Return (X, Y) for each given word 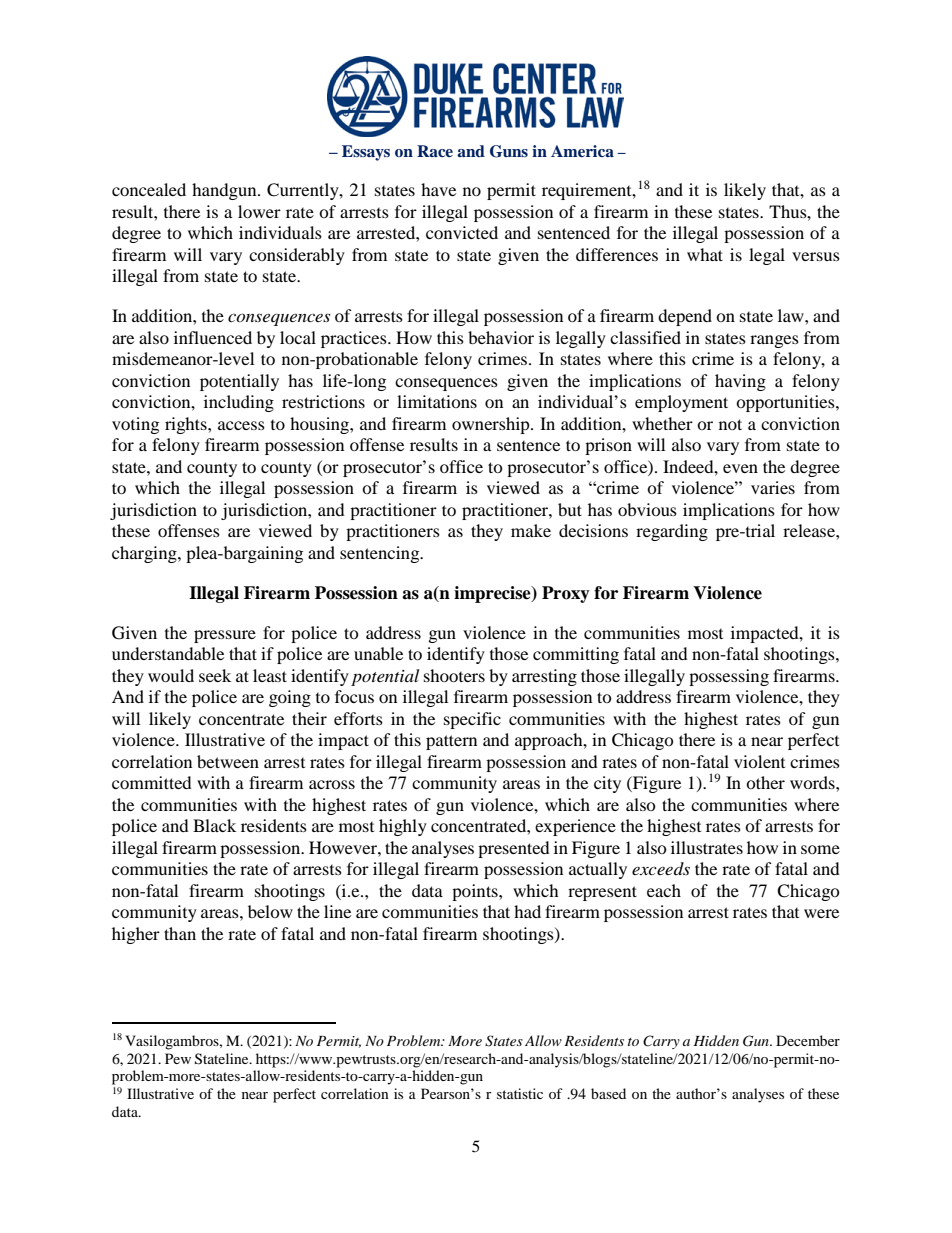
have (438, 189)
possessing (729, 677)
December (808, 1040)
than (180, 933)
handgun (225, 191)
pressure (225, 636)
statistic (520, 1093)
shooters (454, 675)
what (705, 254)
